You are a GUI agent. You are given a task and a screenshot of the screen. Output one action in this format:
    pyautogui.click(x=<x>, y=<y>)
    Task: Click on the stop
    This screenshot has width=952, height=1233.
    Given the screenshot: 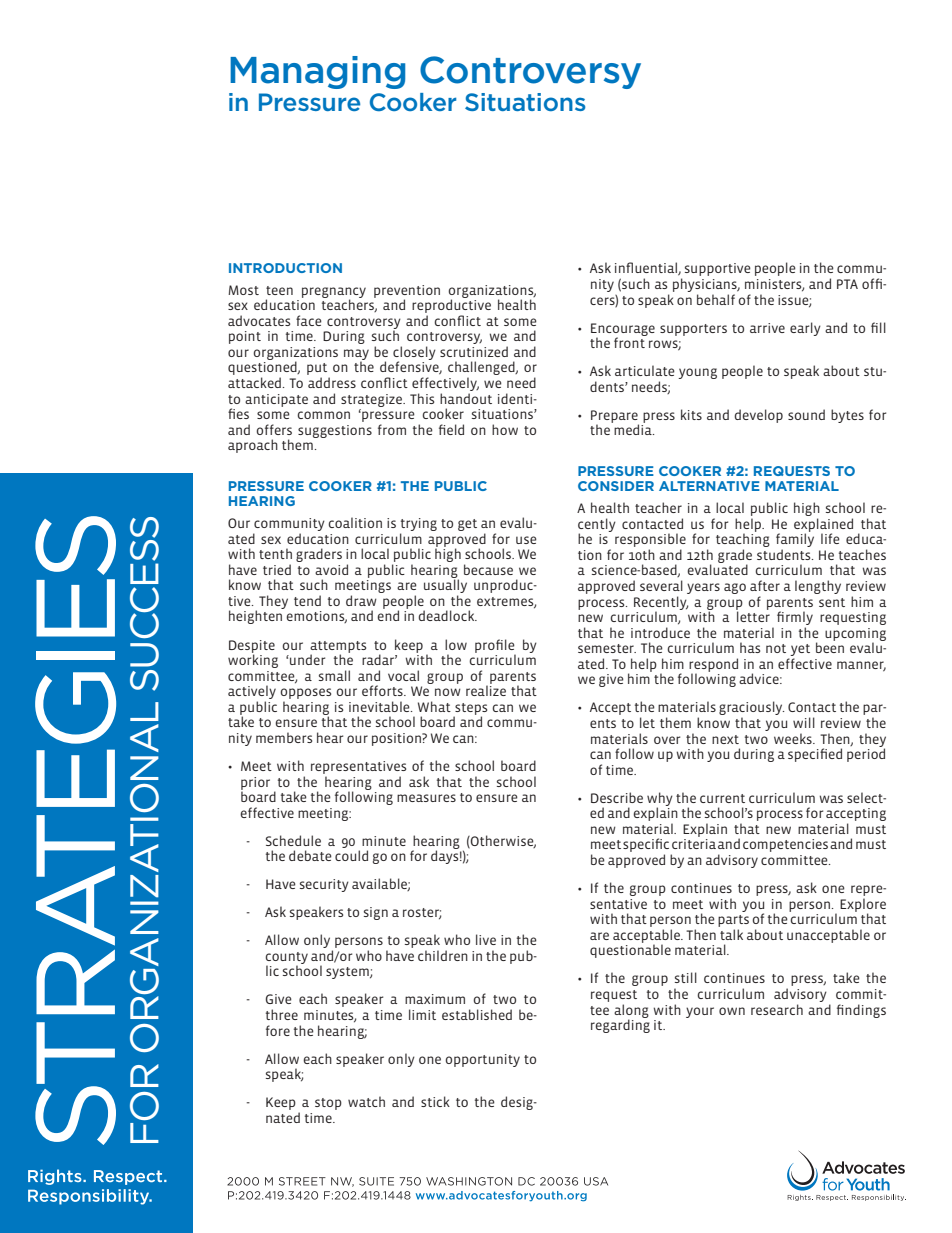 What is the action you would take?
    pyautogui.click(x=328, y=1104)
